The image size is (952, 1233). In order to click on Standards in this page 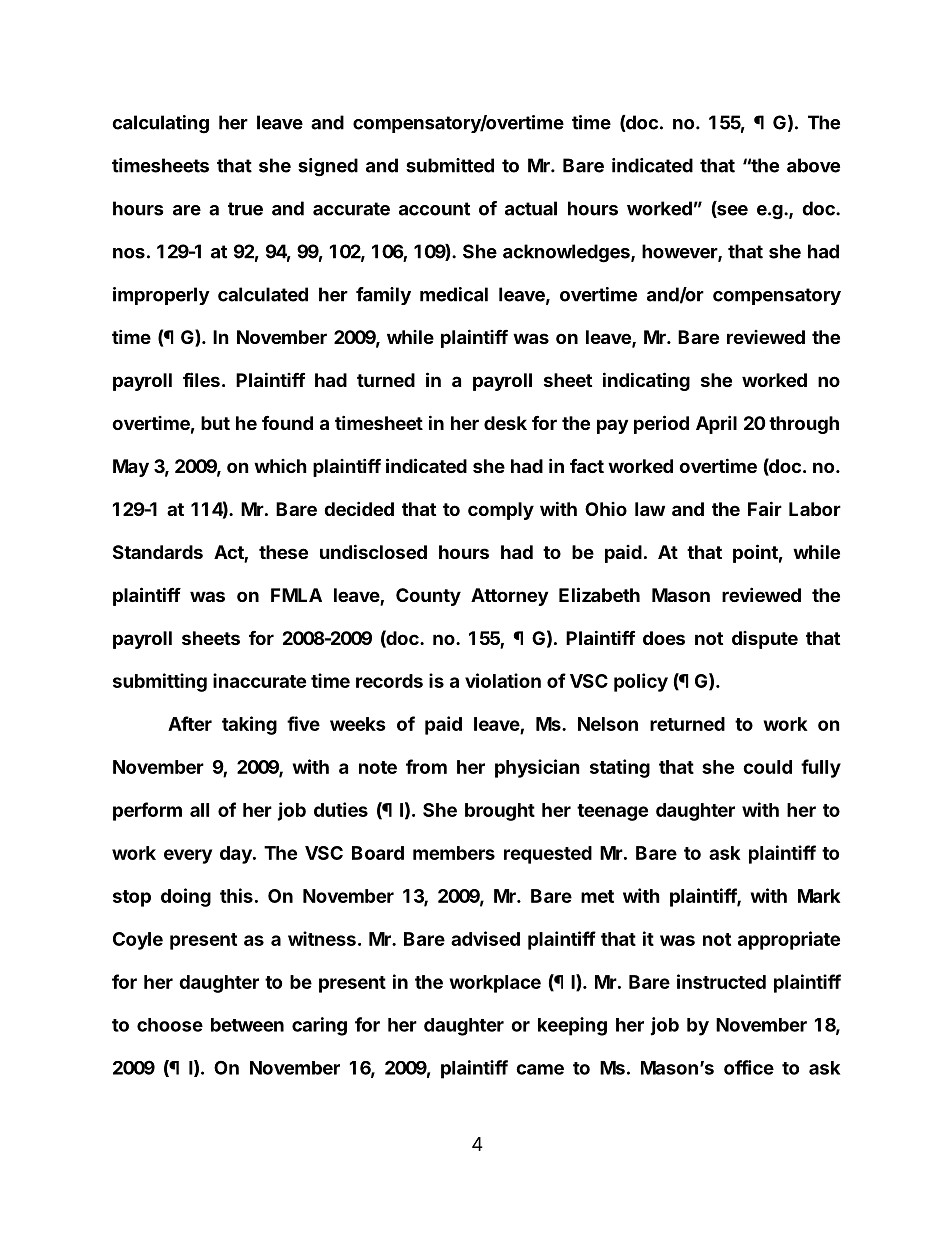, I will do `click(158, 552)`.
